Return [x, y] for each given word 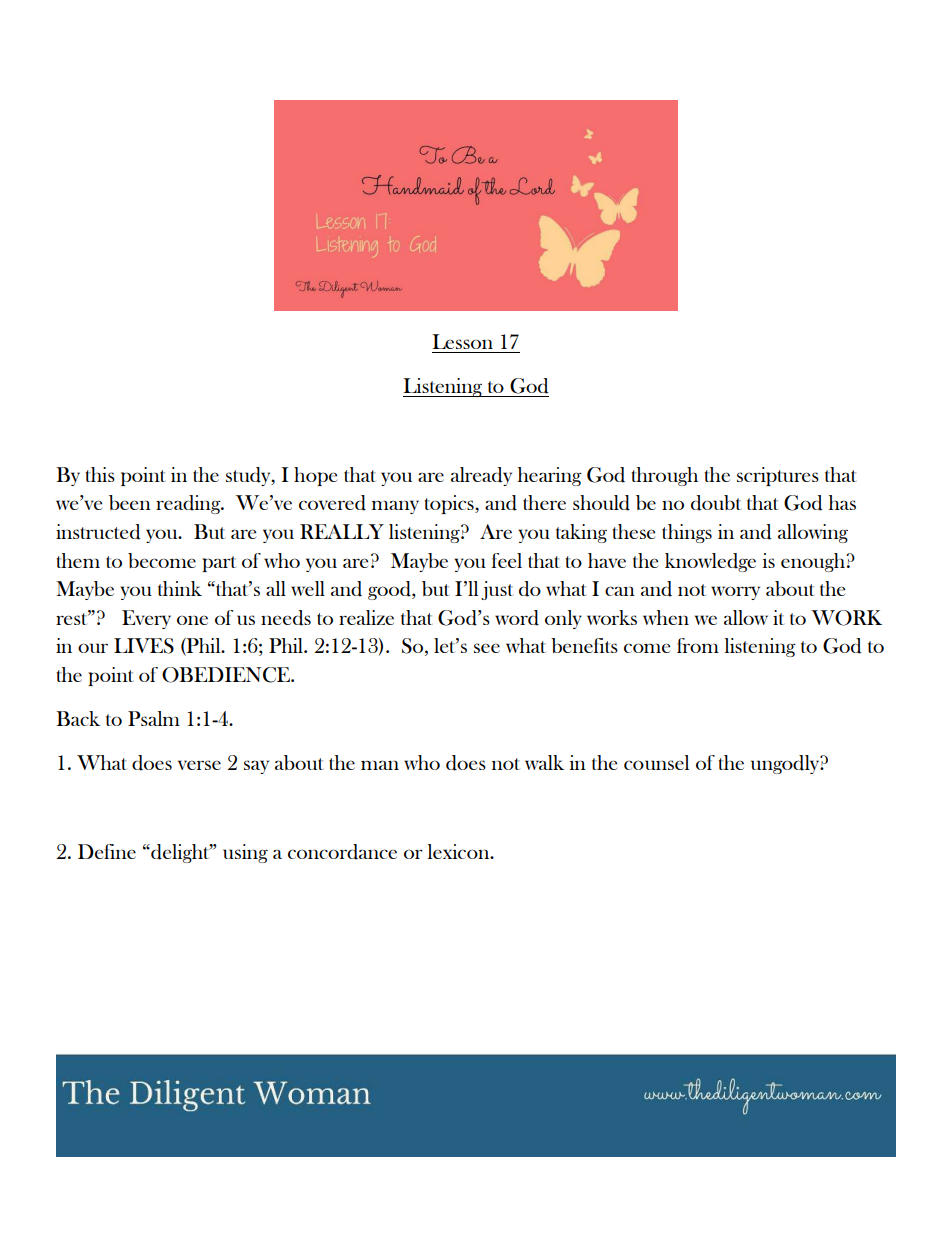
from [698, 645]
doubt [716, 503]
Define [107, 851]
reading [189, 504]
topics [450, 504]
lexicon [460, 851]
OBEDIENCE [227, 675]
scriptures [778, 476]
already [481, 476]
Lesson [462, 341]
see [487, 648]
